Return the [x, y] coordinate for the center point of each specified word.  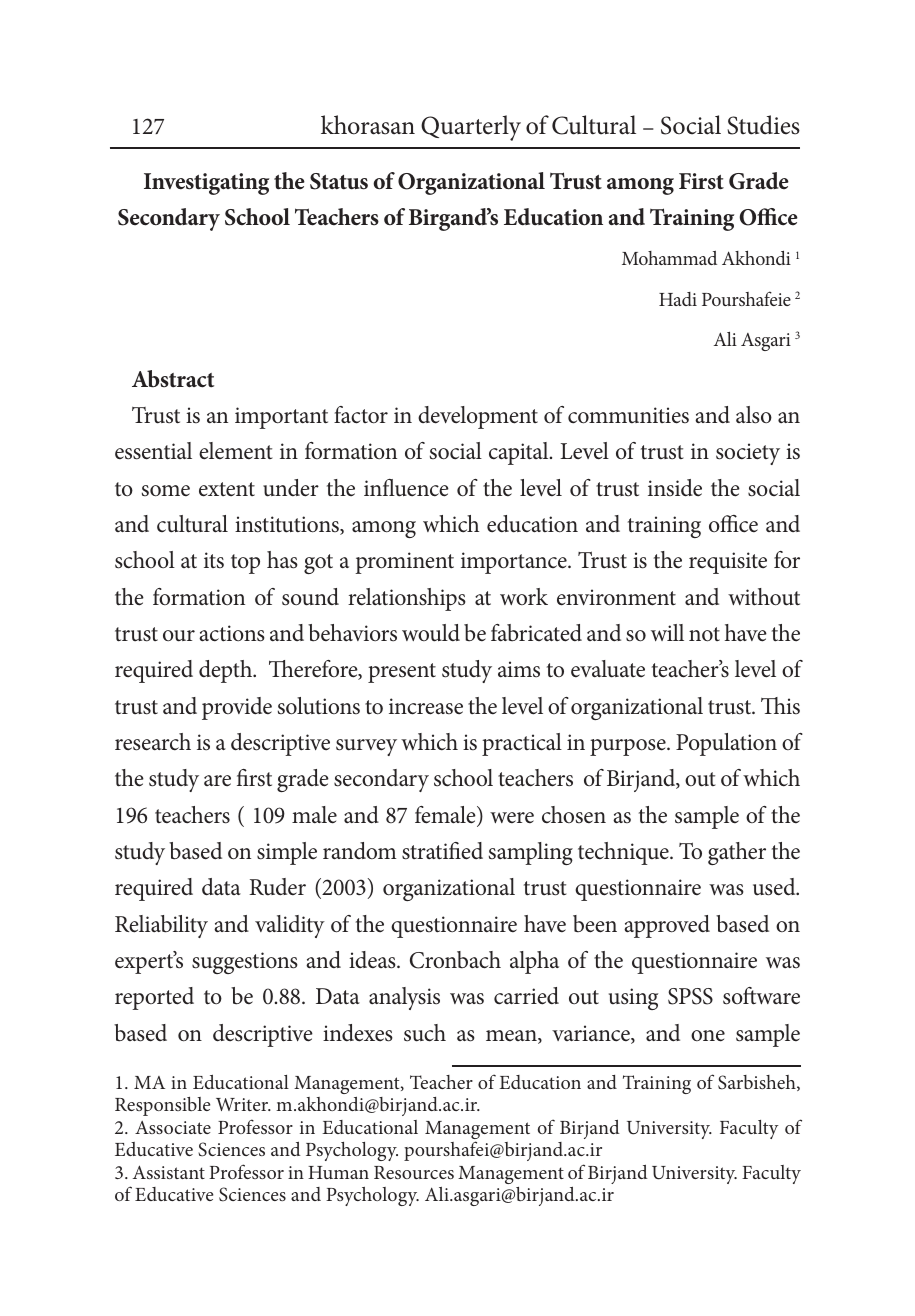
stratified [442, 851]
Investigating [206, 184]
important [281, 418]
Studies [763, 125]
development [478, 417]
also [754, 415]
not [704, 634]
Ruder [277, 887]
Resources [414, 1172]
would [431, 633]
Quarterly [471, 128]
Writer [243, 1104]
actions [232, 633]
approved [667, 926]
